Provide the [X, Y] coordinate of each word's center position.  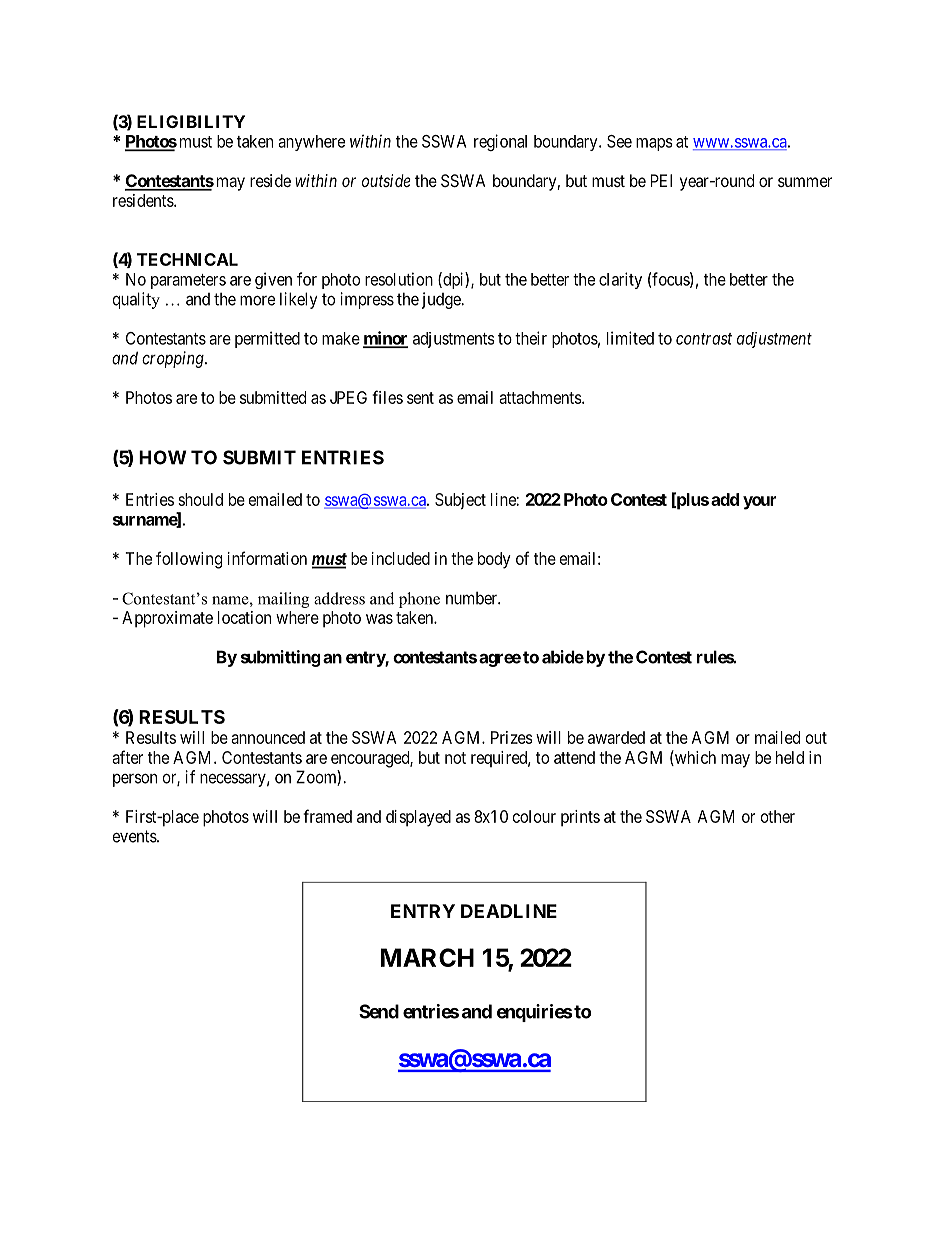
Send [379, 1011]
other [778, 816]
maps [654, 144]
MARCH [427, 957]
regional [500, 142]
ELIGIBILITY [191, 121]
